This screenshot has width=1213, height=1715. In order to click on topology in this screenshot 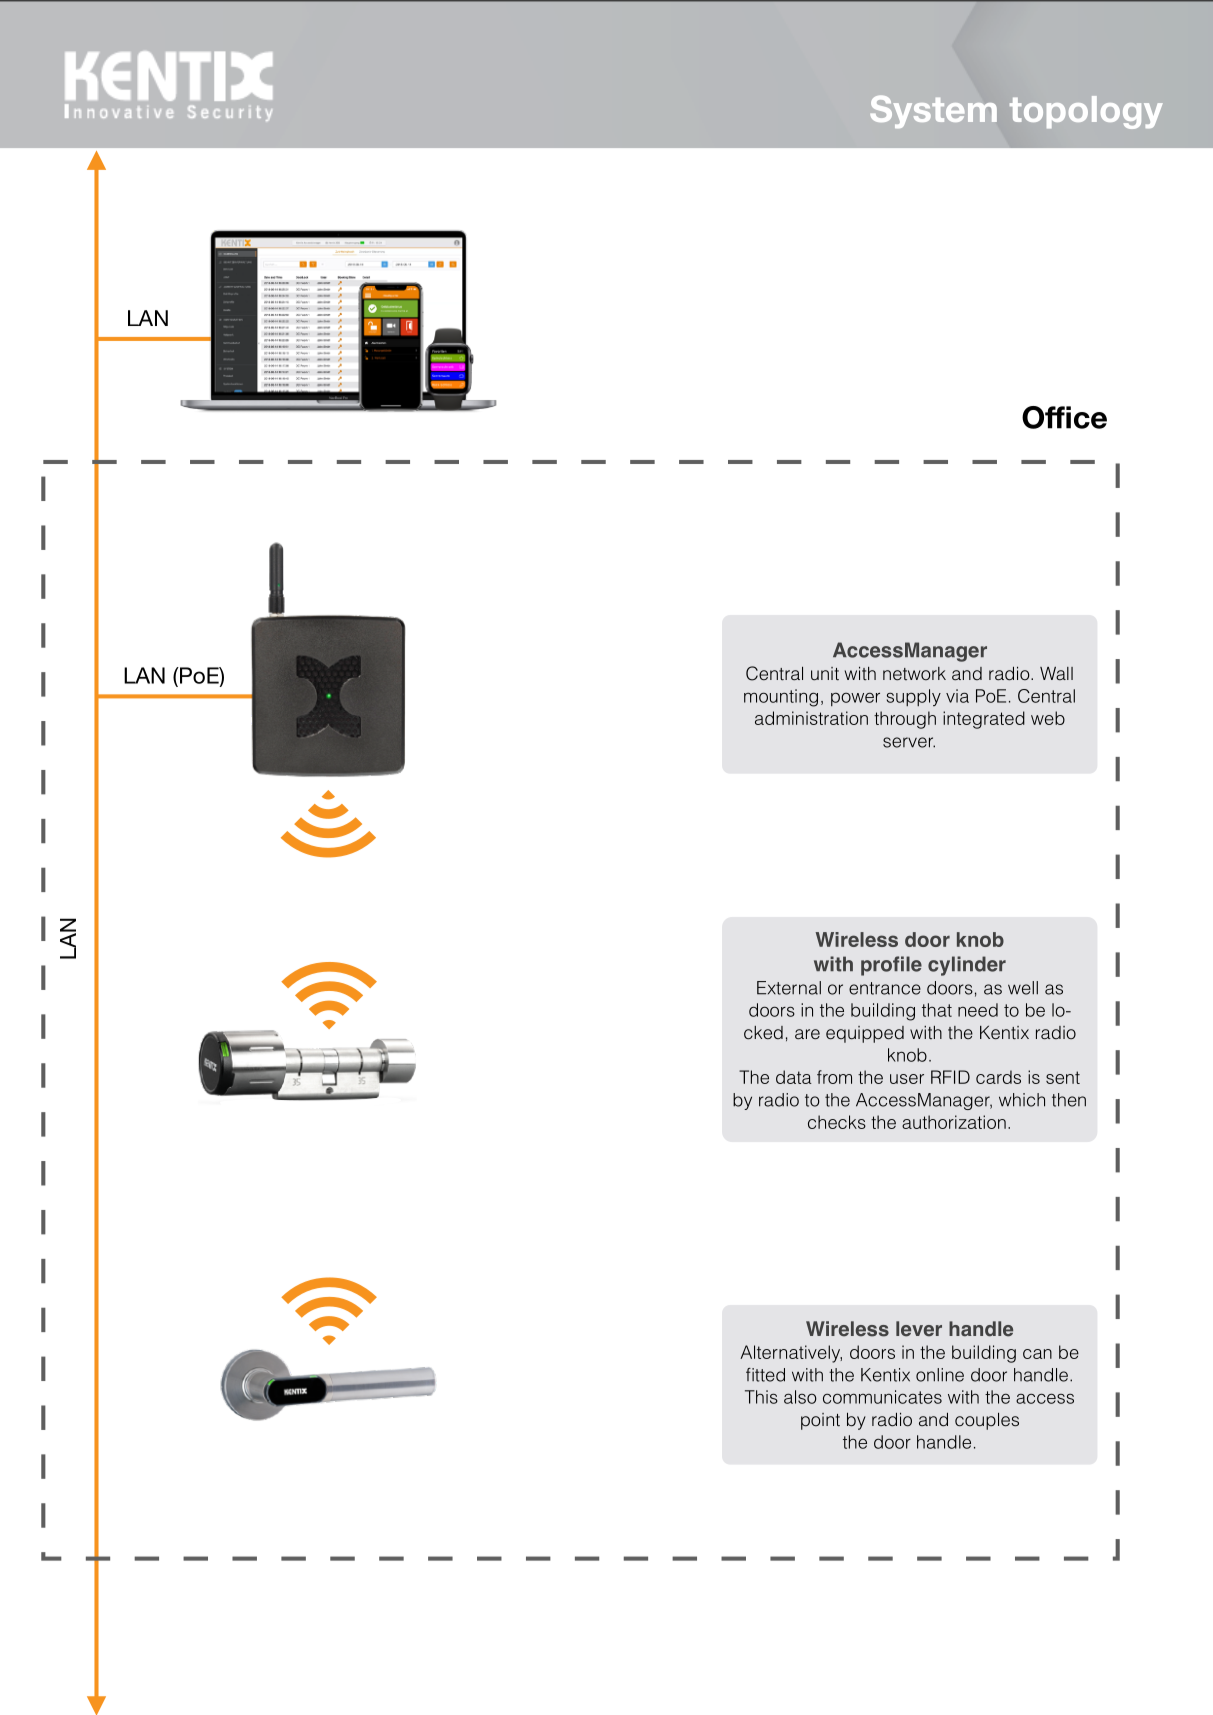, I will do `click(1086, 112)`.
